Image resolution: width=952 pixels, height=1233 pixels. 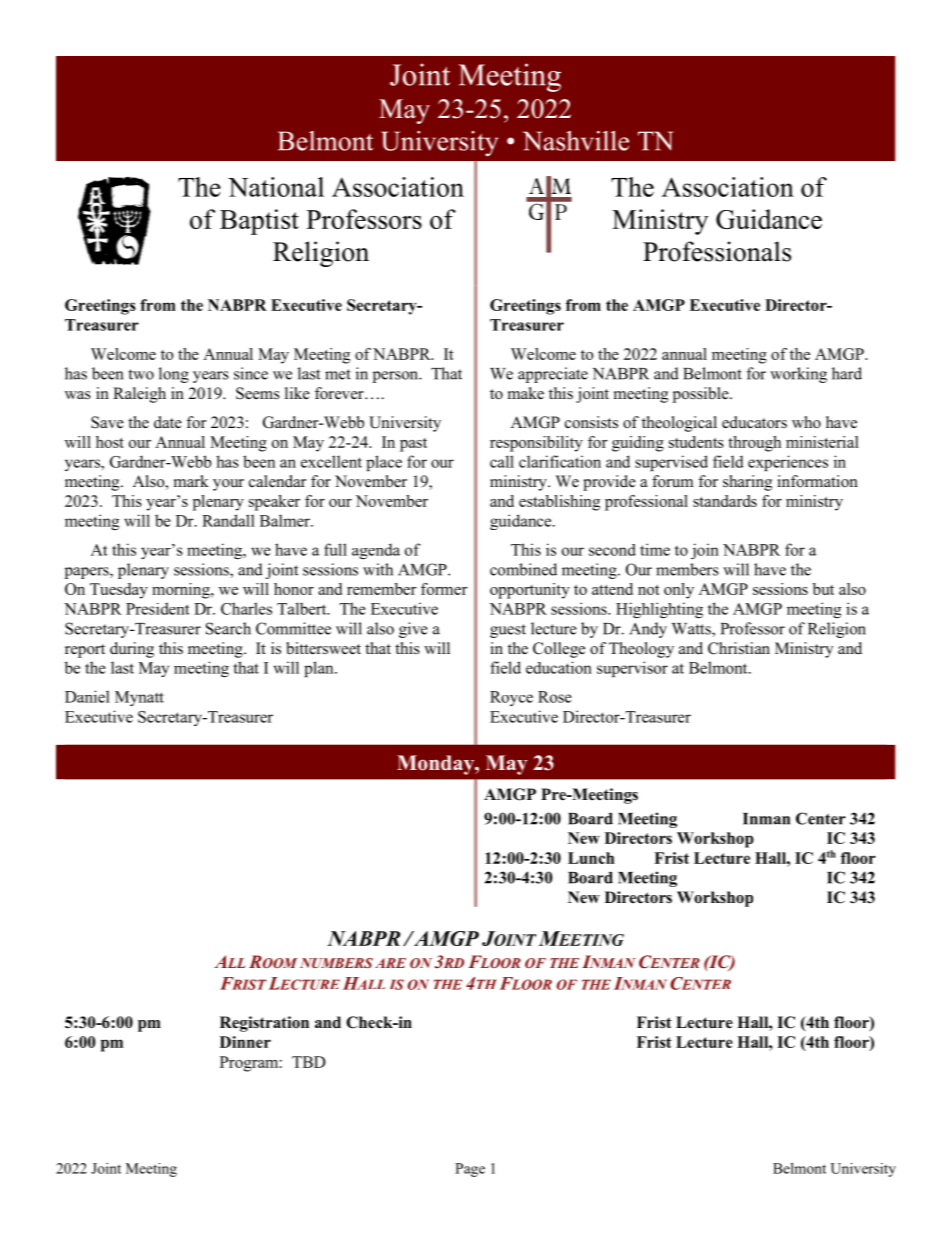 What do you see at coordinates (739, 648) in the document?
I see `Christian` at bounding box center [739, 648].
